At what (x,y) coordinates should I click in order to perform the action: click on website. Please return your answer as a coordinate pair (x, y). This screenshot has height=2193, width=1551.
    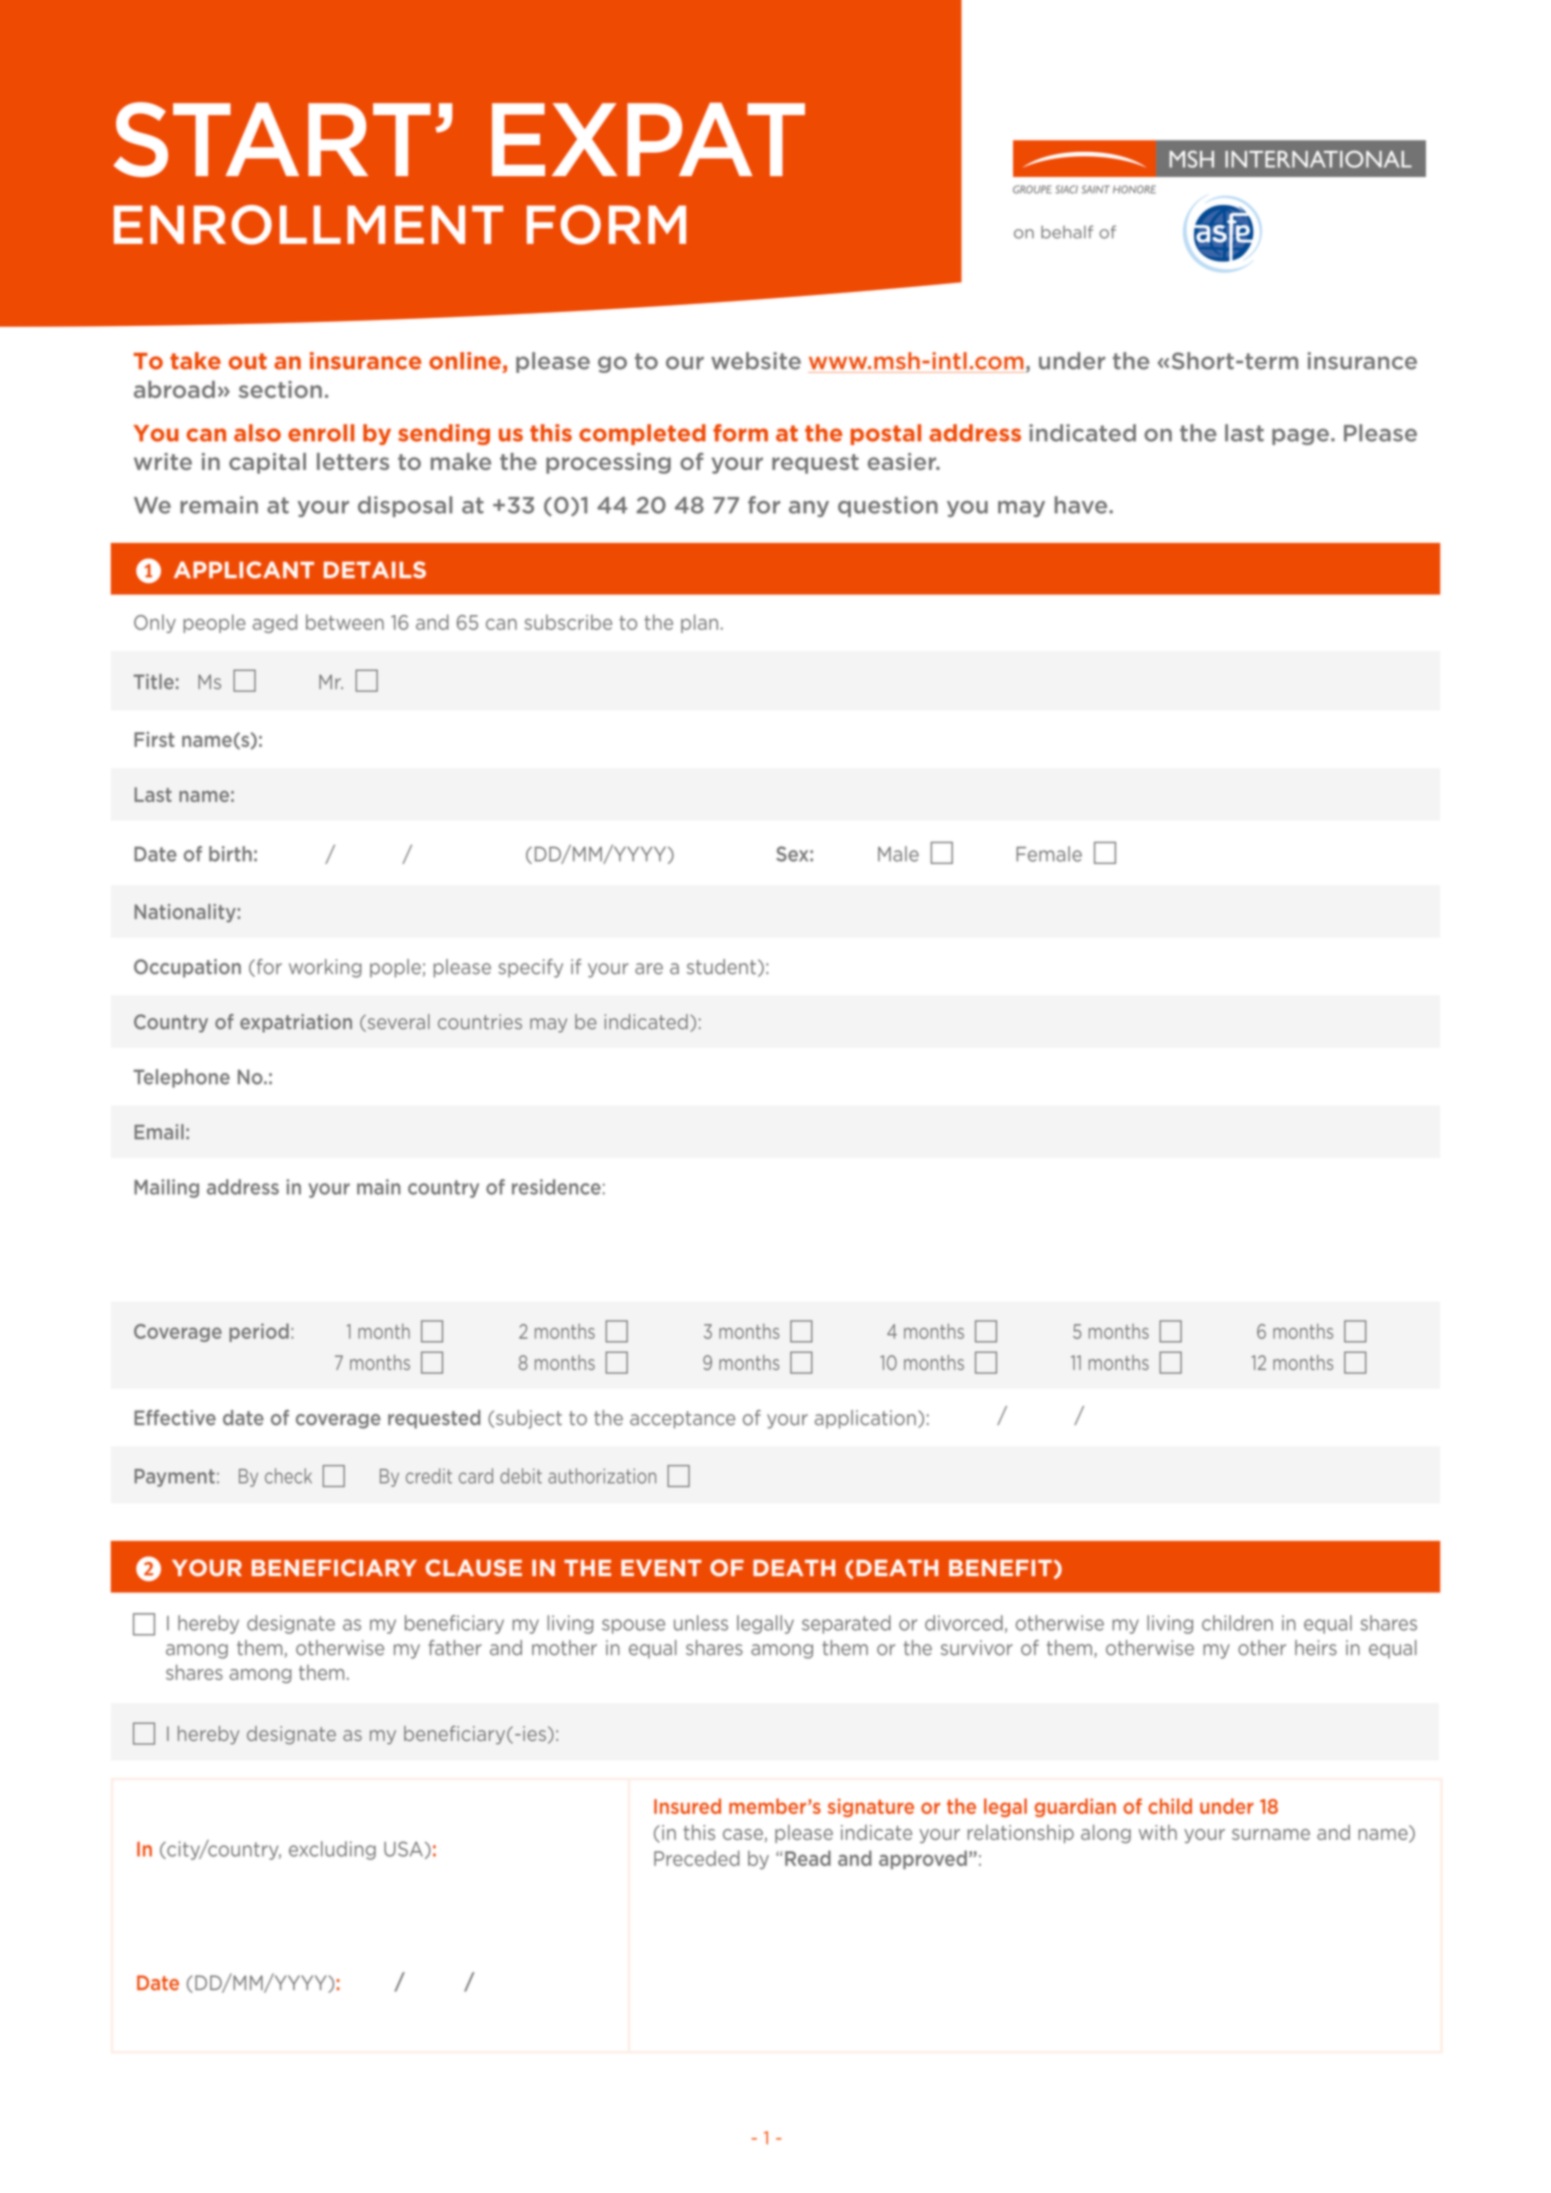
    Looking at the image, I should click on (756, 361).
